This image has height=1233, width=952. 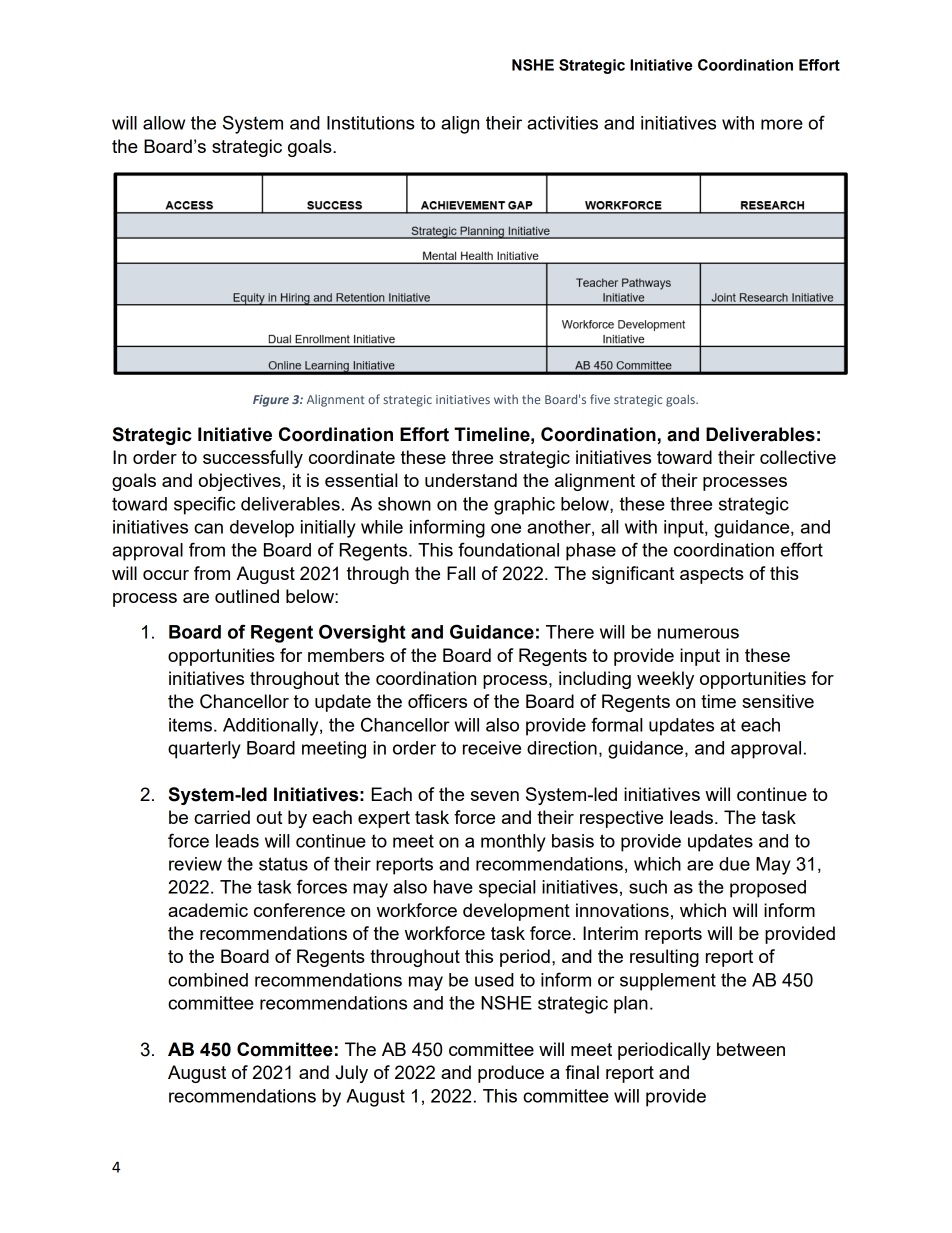 I want to click on more, so click(x=782, y=124).
